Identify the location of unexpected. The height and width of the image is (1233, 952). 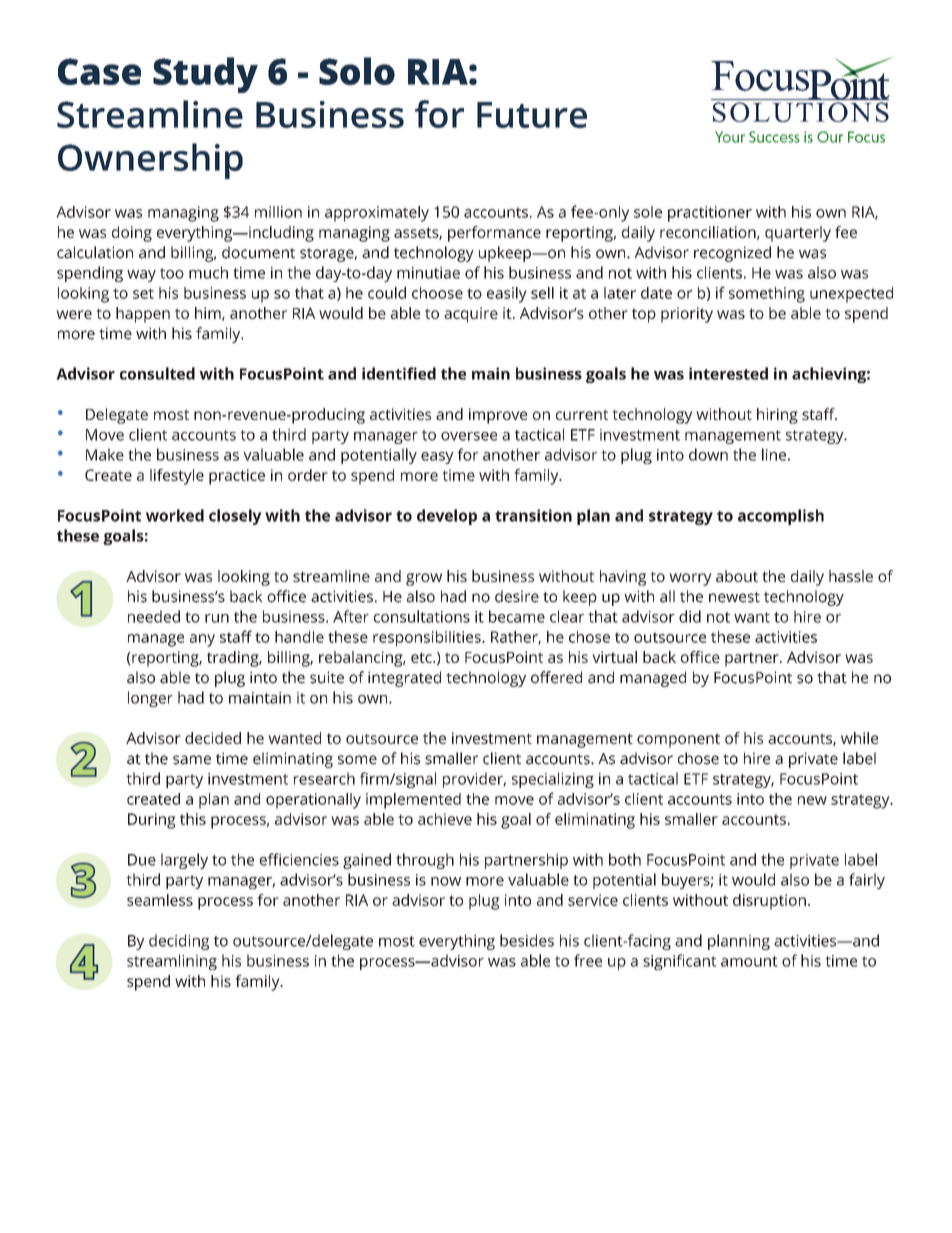
(851, 295).
